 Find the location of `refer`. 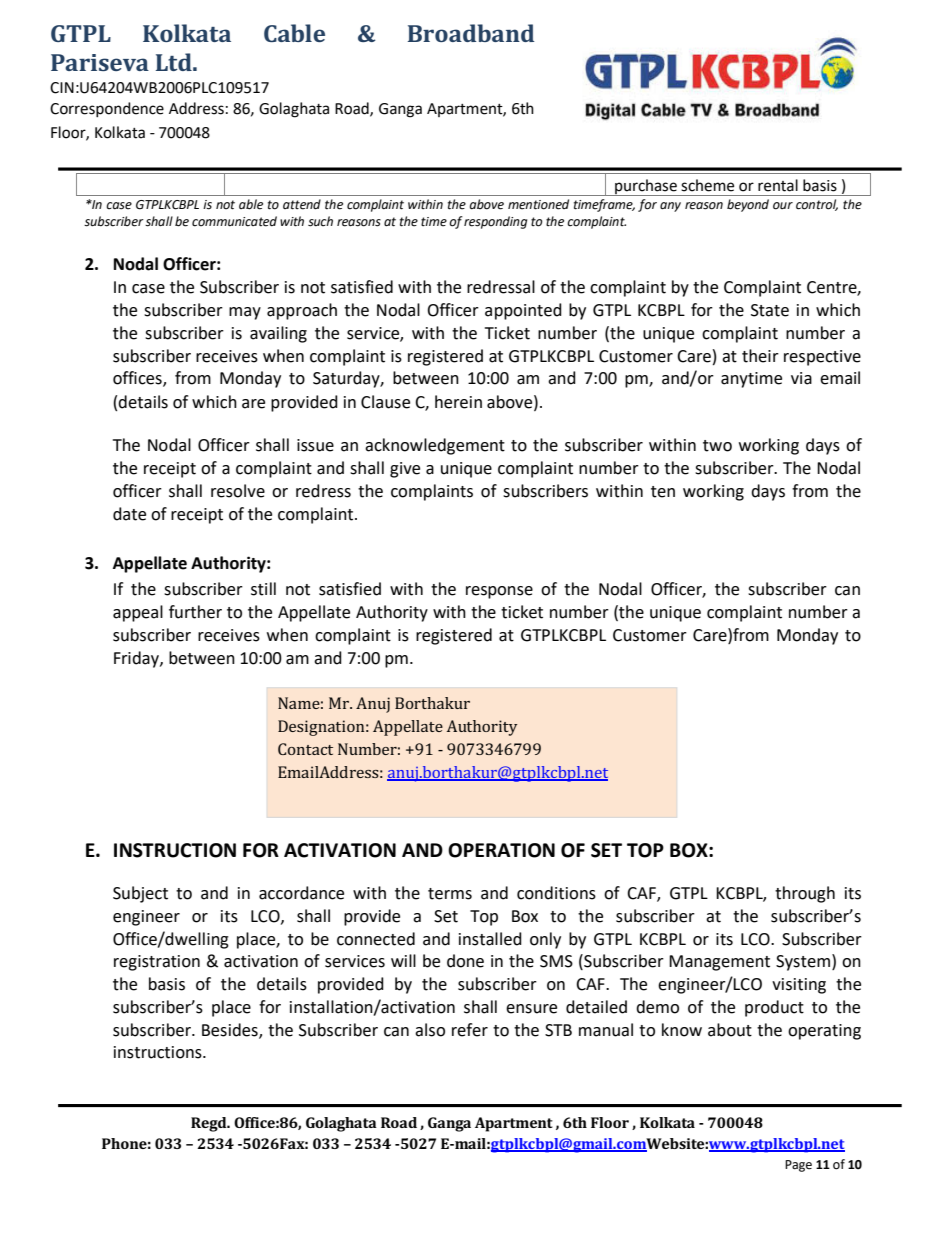

refer is located at coordinates (470, 1030).
